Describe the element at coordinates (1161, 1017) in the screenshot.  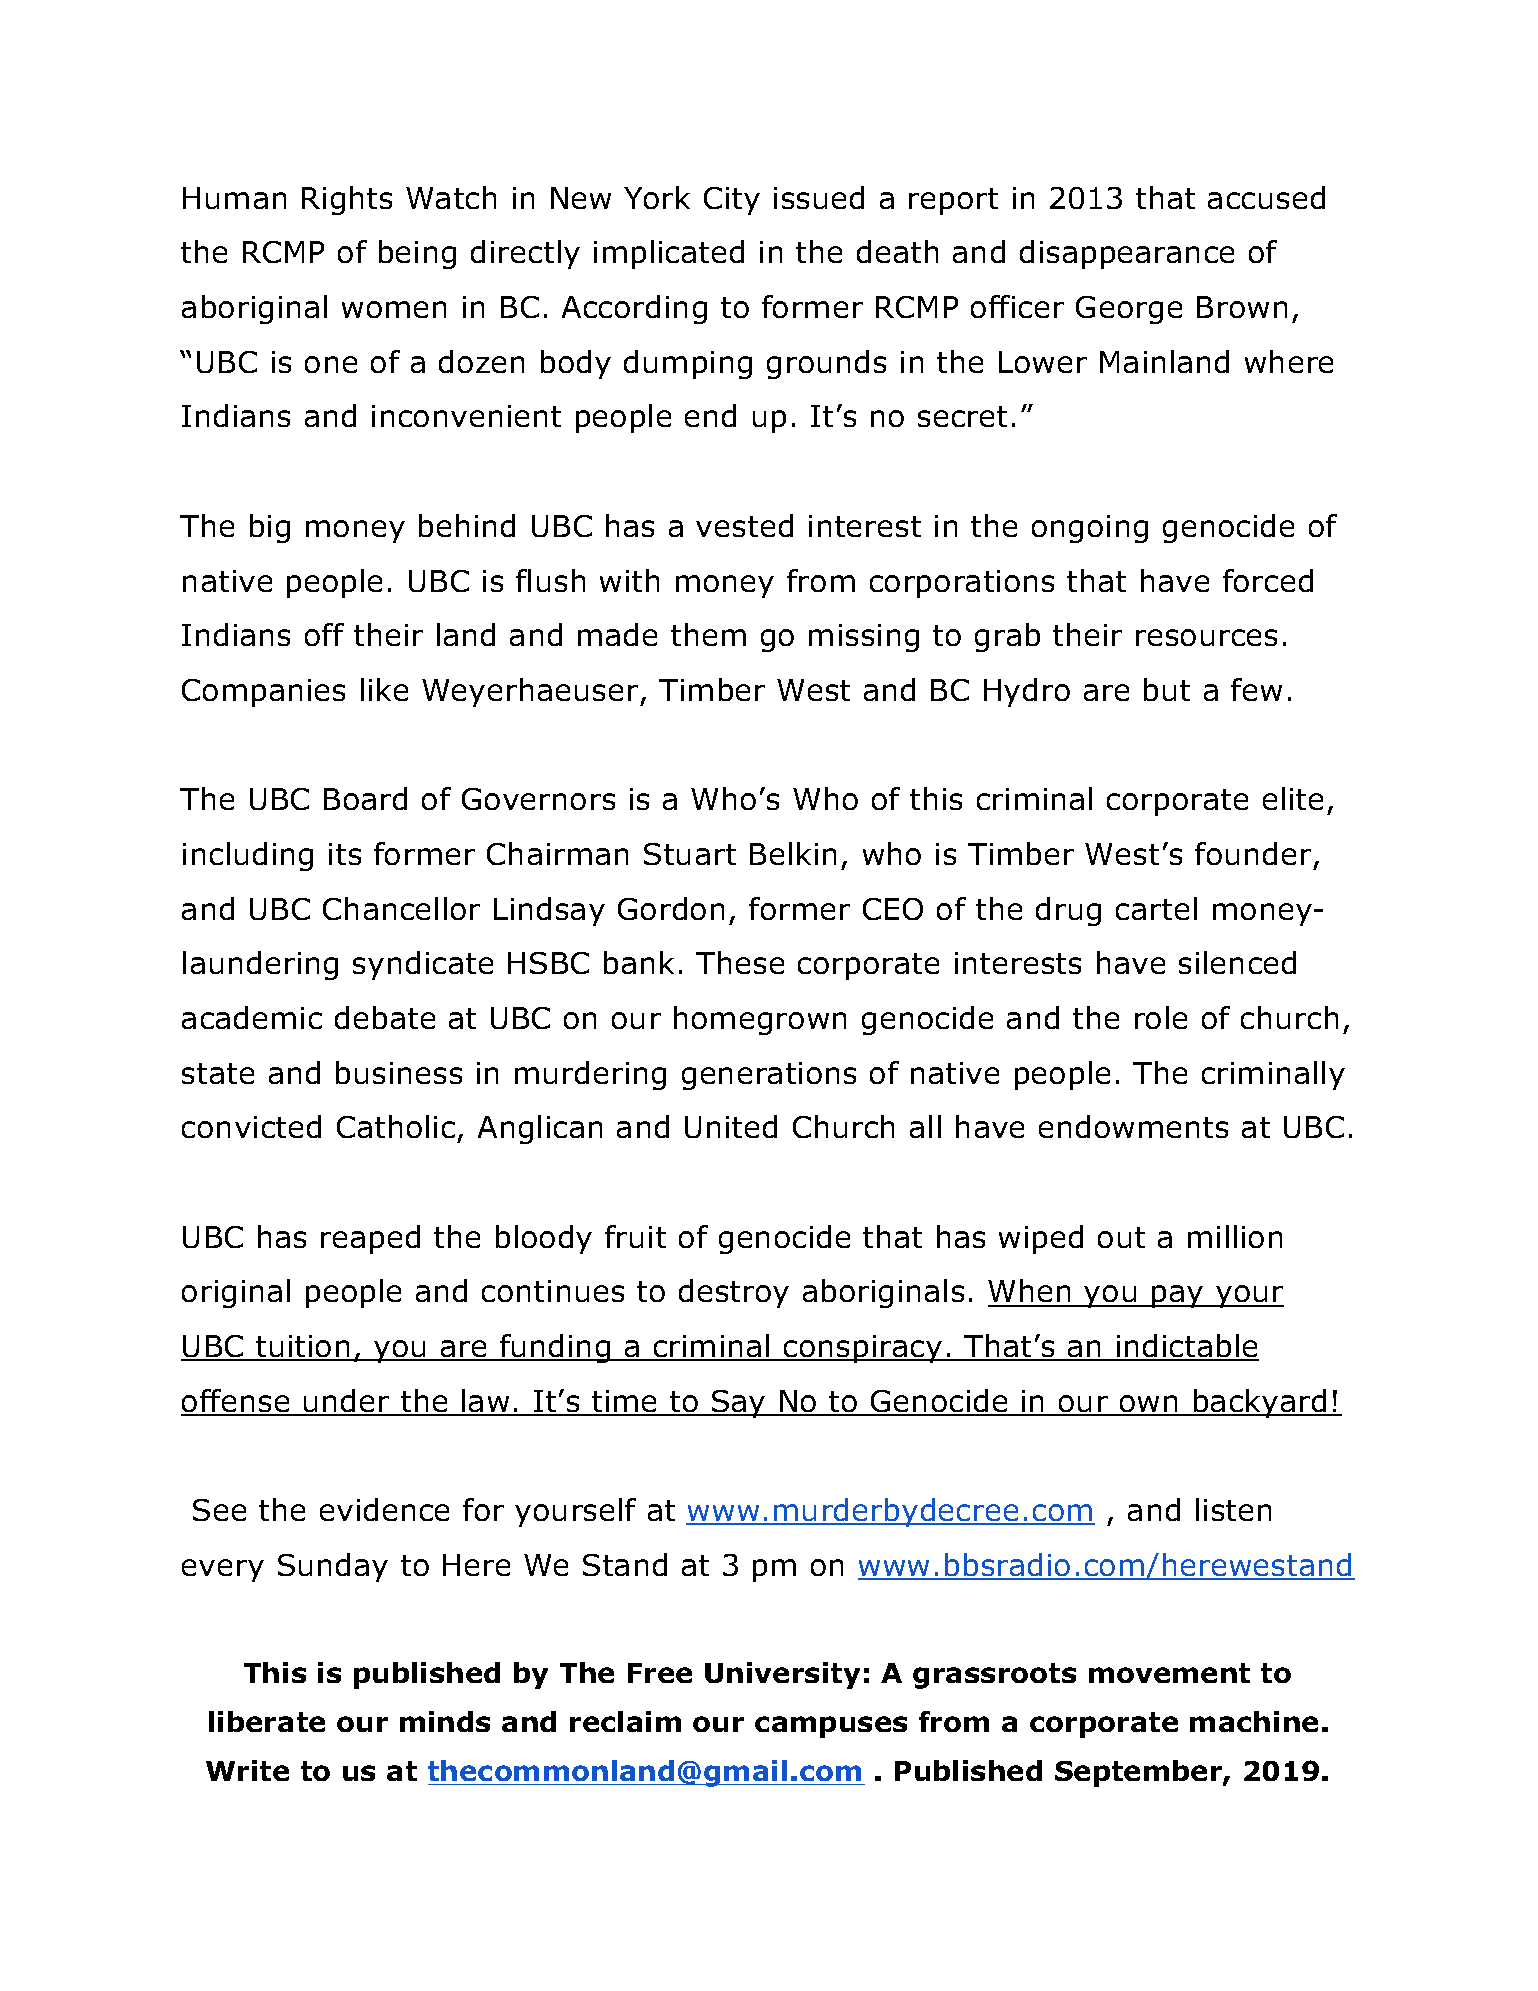
I see `role` at that location.
